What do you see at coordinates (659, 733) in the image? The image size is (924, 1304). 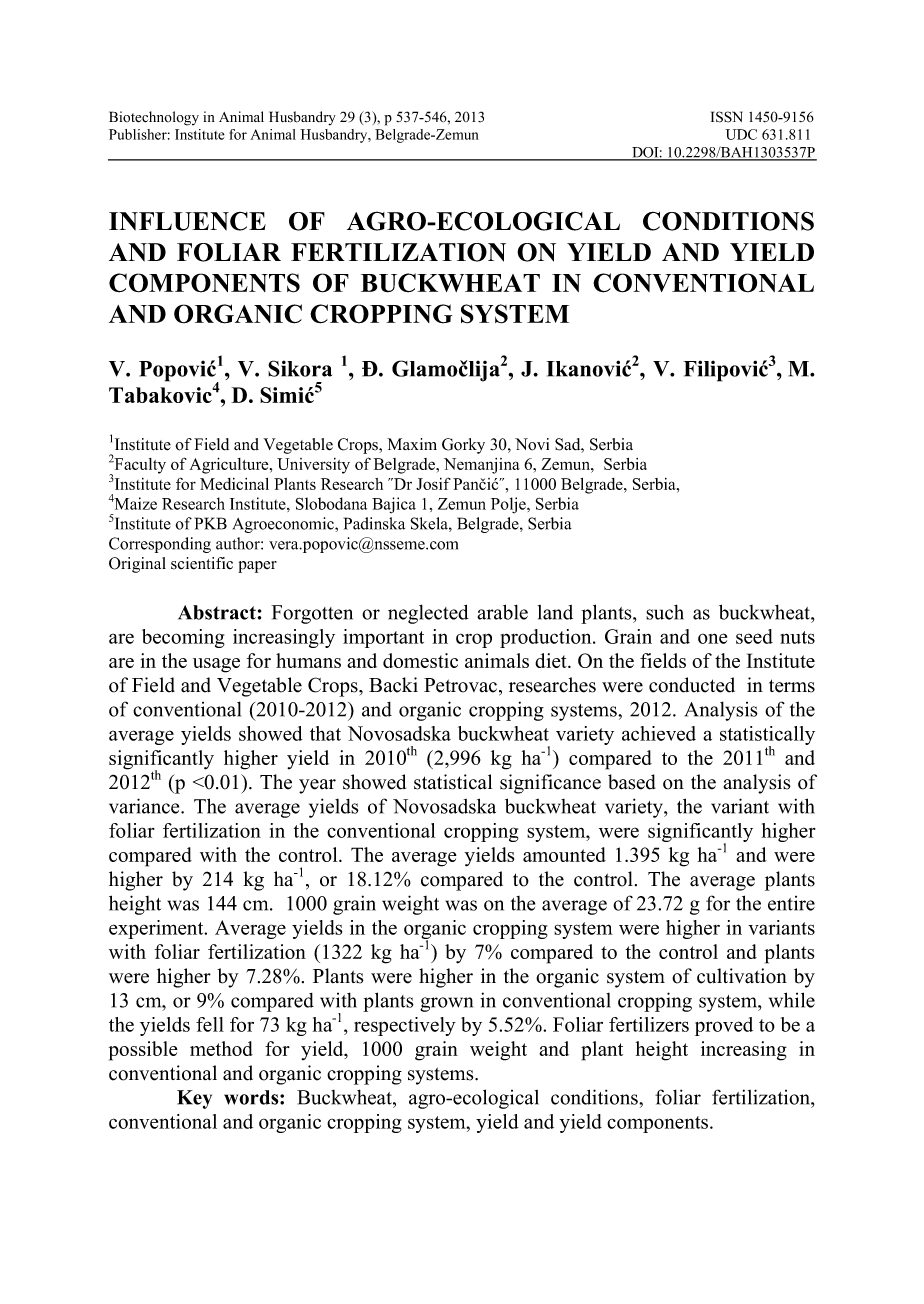 I see `achieved` at bounding box center [659, 733].
